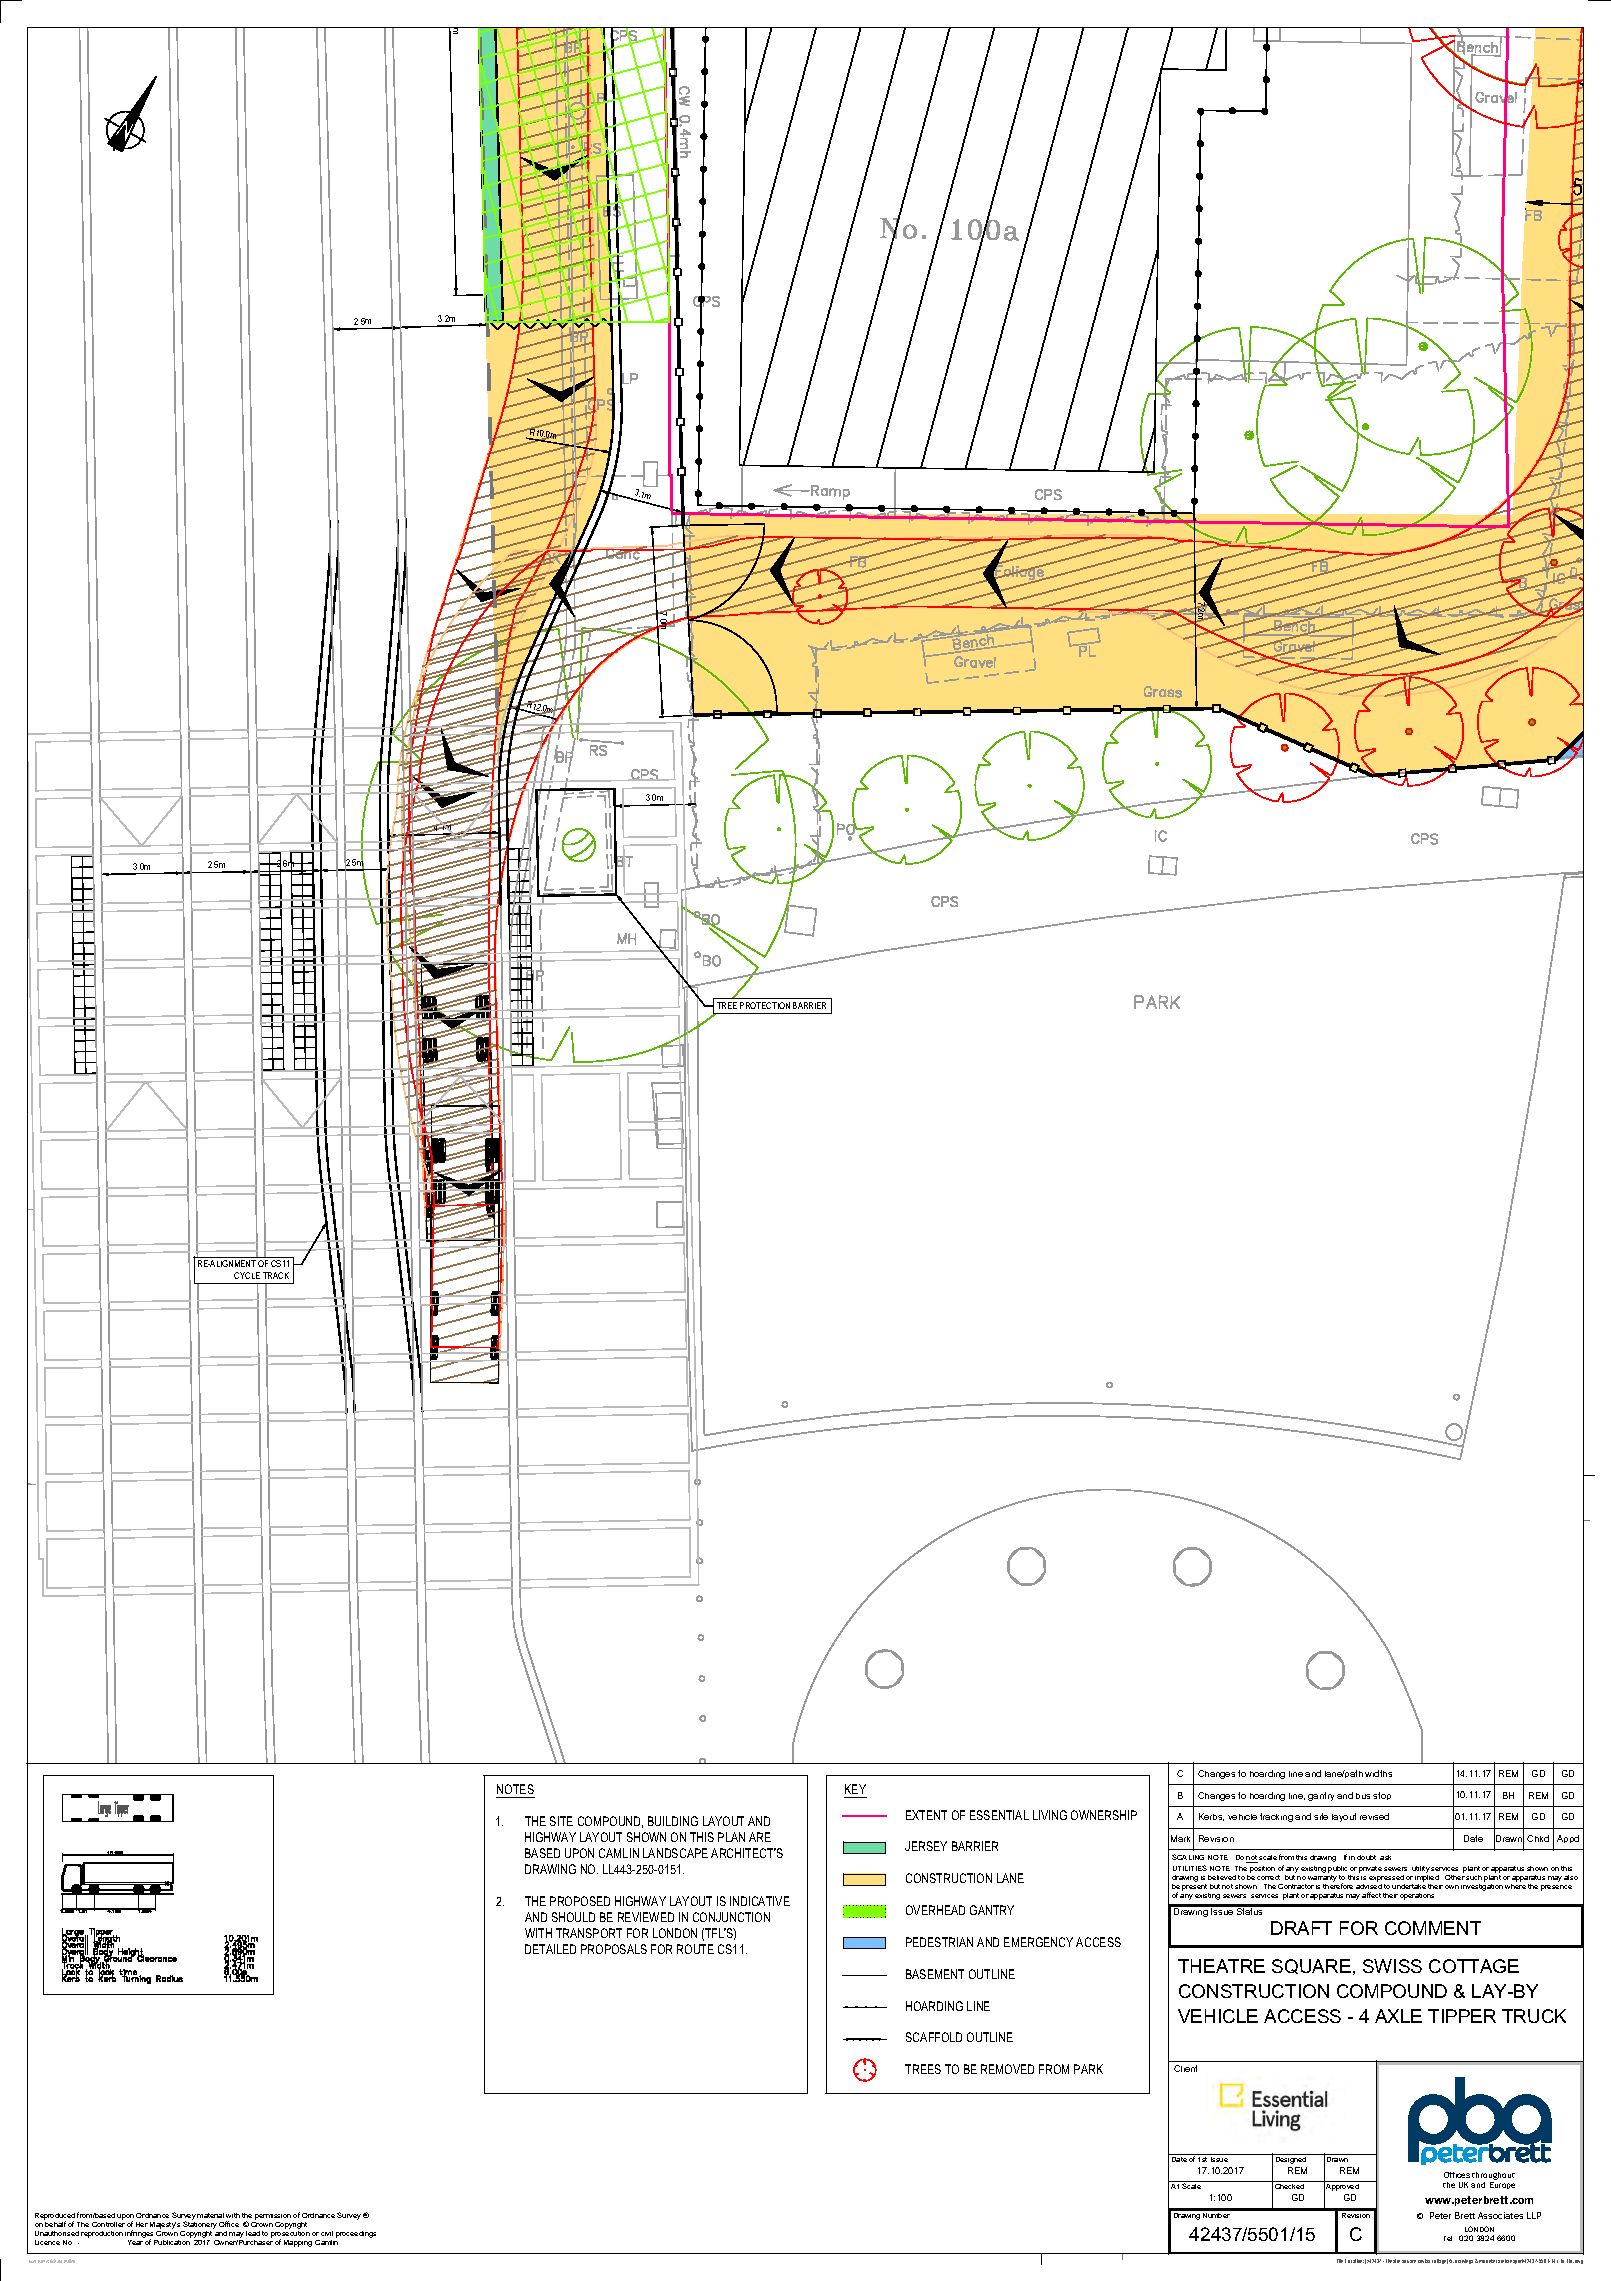 The height and width of the screenshot is (2281, 1611). Describe the element at coordinates (926, 1815) in the screenshot. I see `EXTENT` at that location.
